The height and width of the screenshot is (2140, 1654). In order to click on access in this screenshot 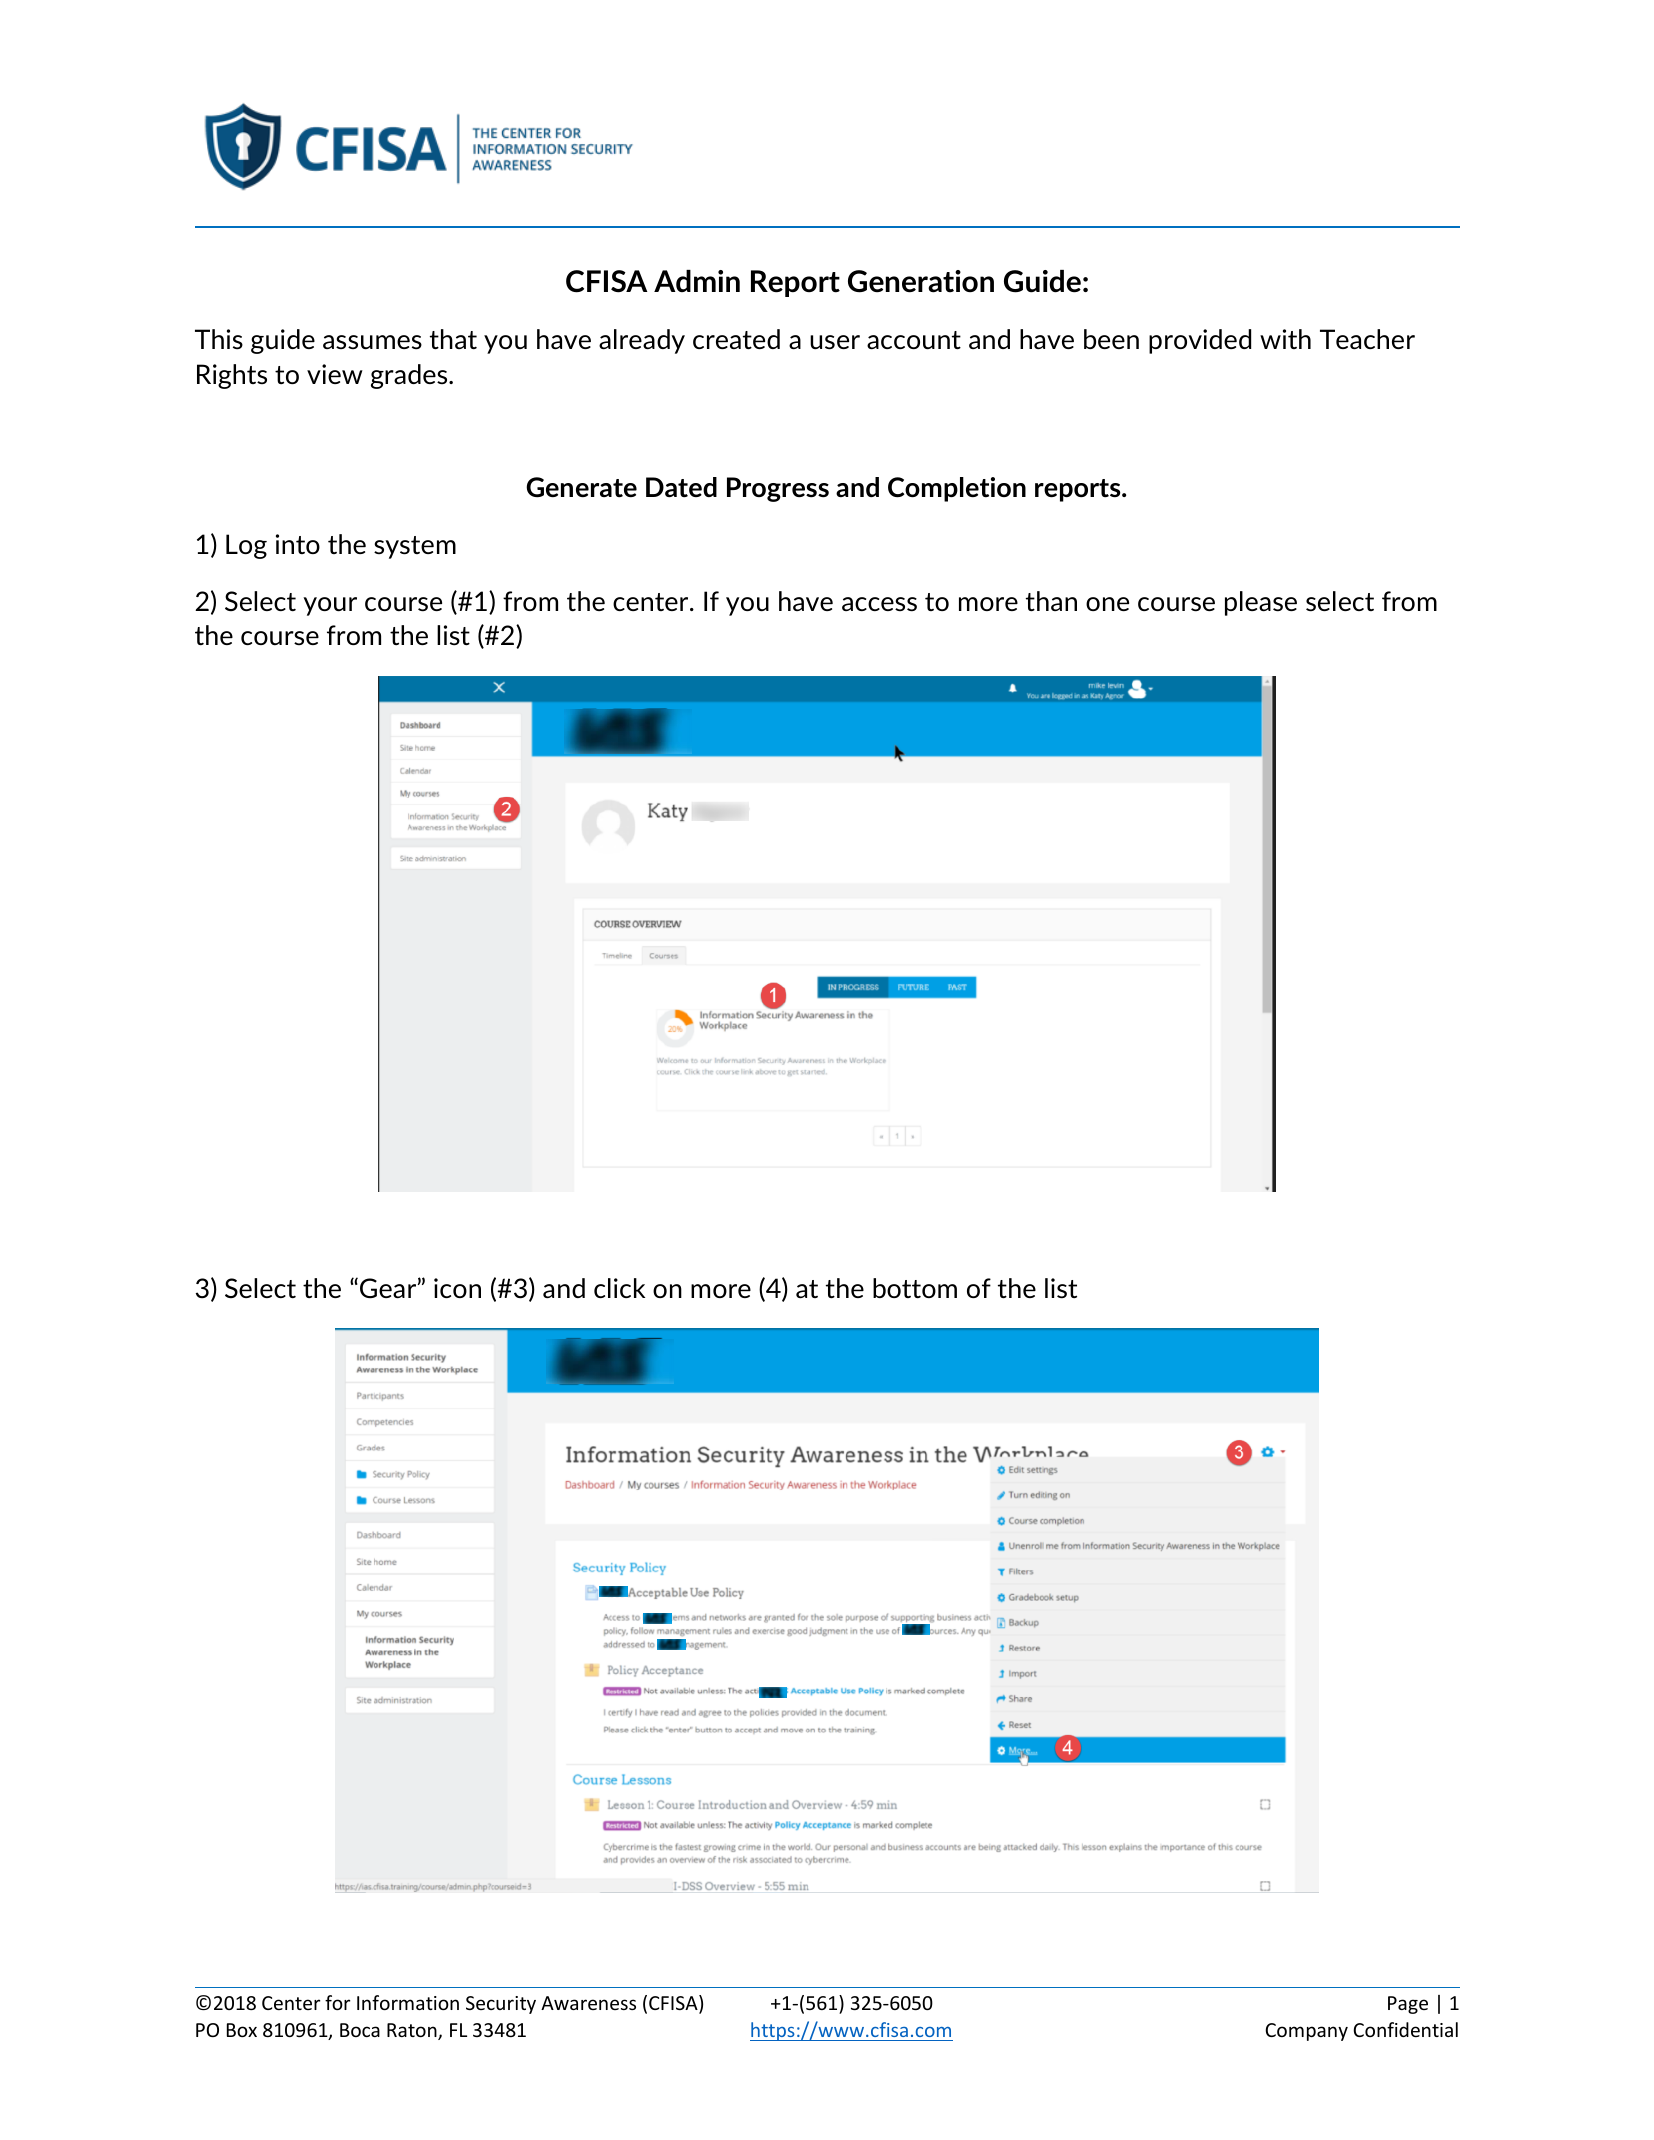, I will do `click(879, 604)`.
